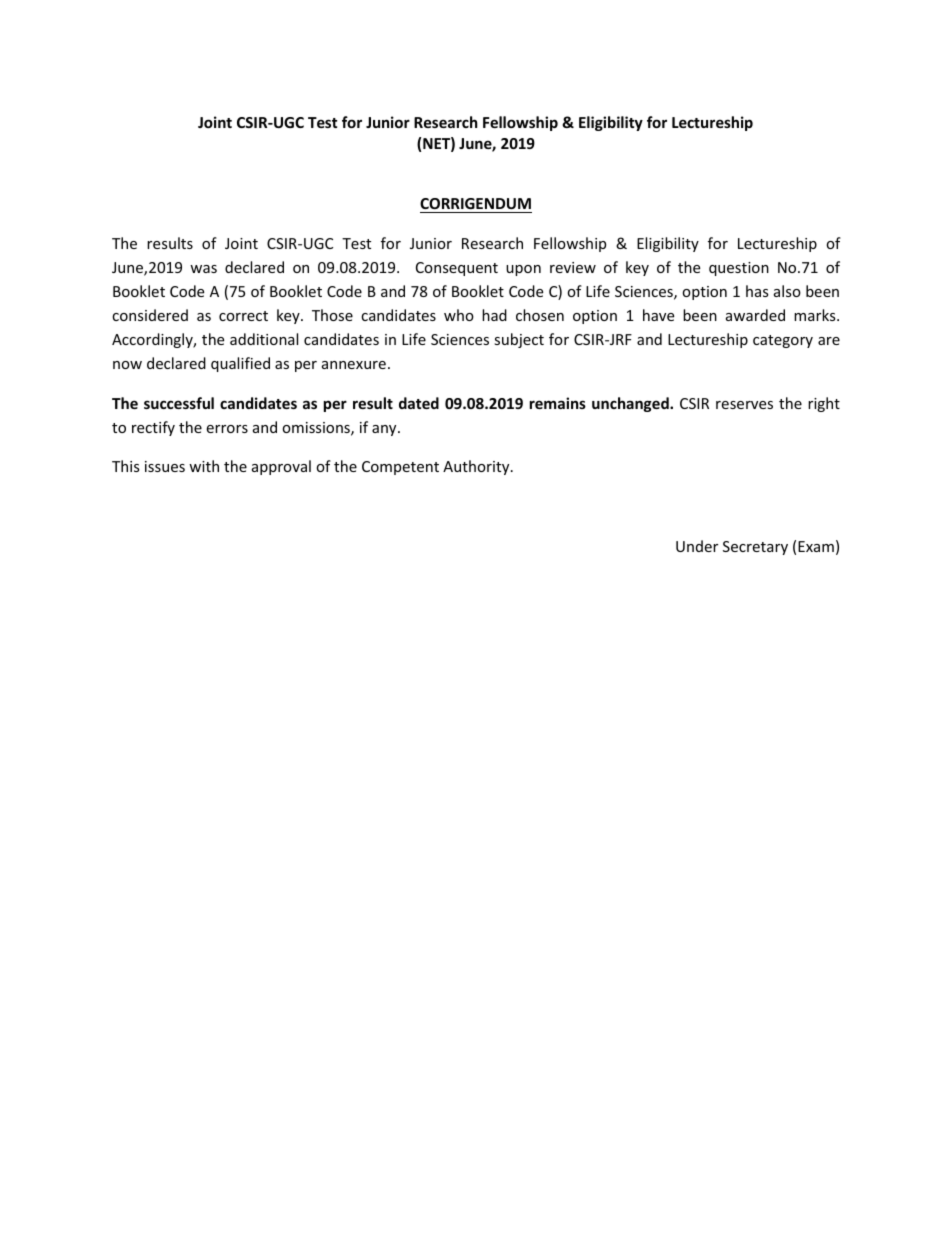 The image size is (952, 1233). What do you see at coordinates (204, 466) in the image?
I see `with` at bounding box center [204, 466].
